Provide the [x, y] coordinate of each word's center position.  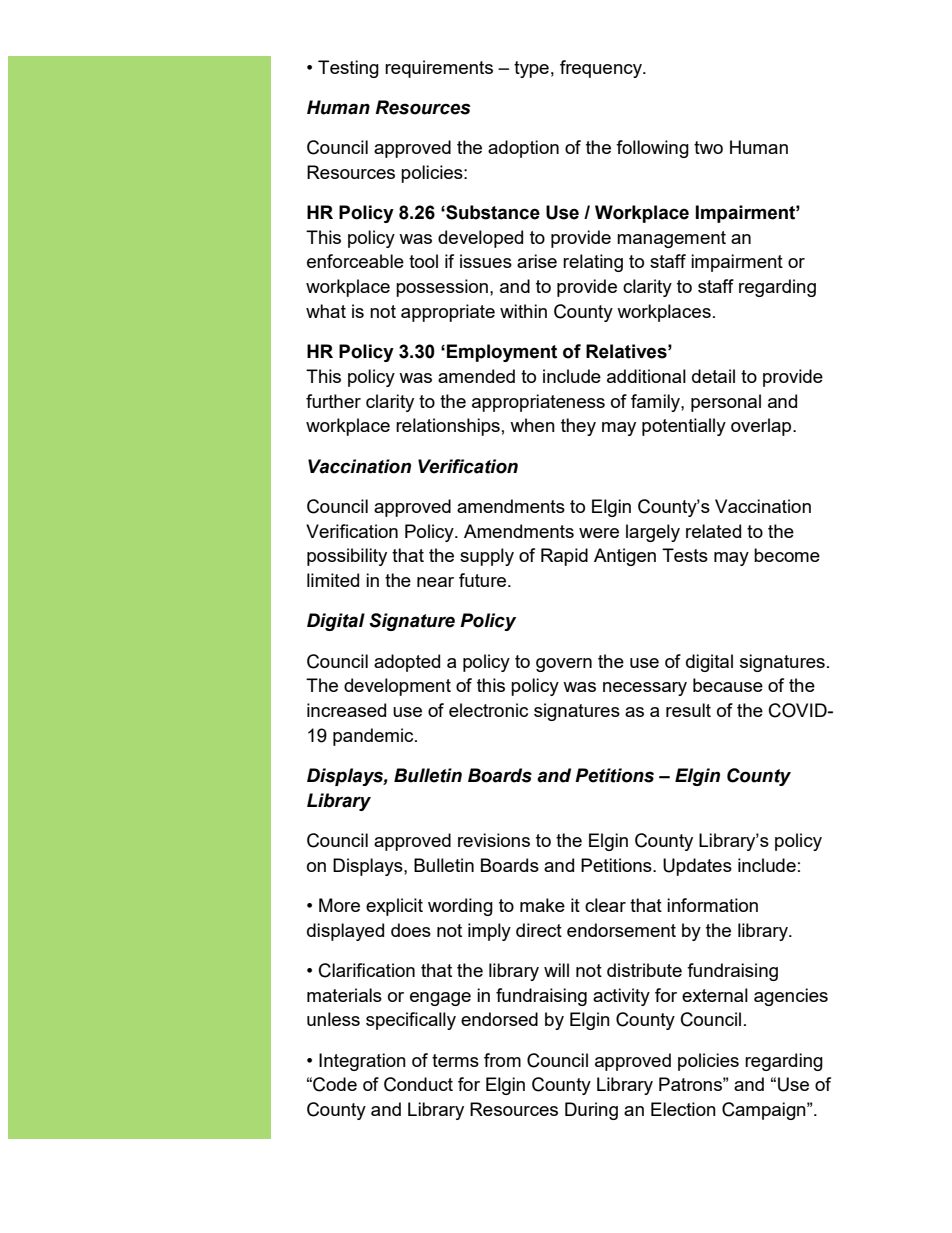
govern [564, 665]
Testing [348, 69]
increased [346, 710]
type [531, 69]
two [708, 147]
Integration [362, 1062]
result [688, 710]
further [333, 401]
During [591, 1111]
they [578, 427]
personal [726, 403]
